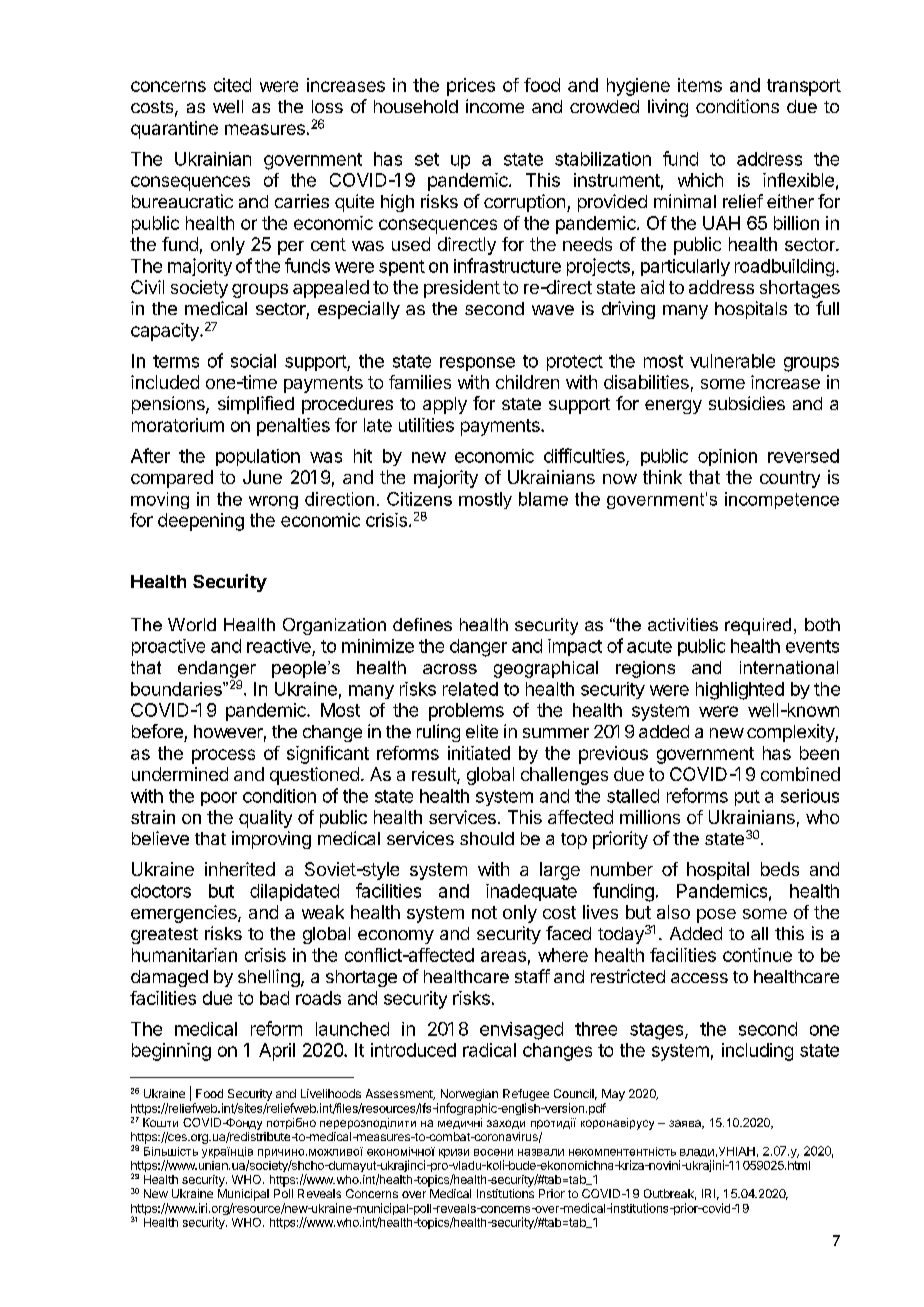 This page has height=1307, width=924. I want to click on response, so click(477, 364).
